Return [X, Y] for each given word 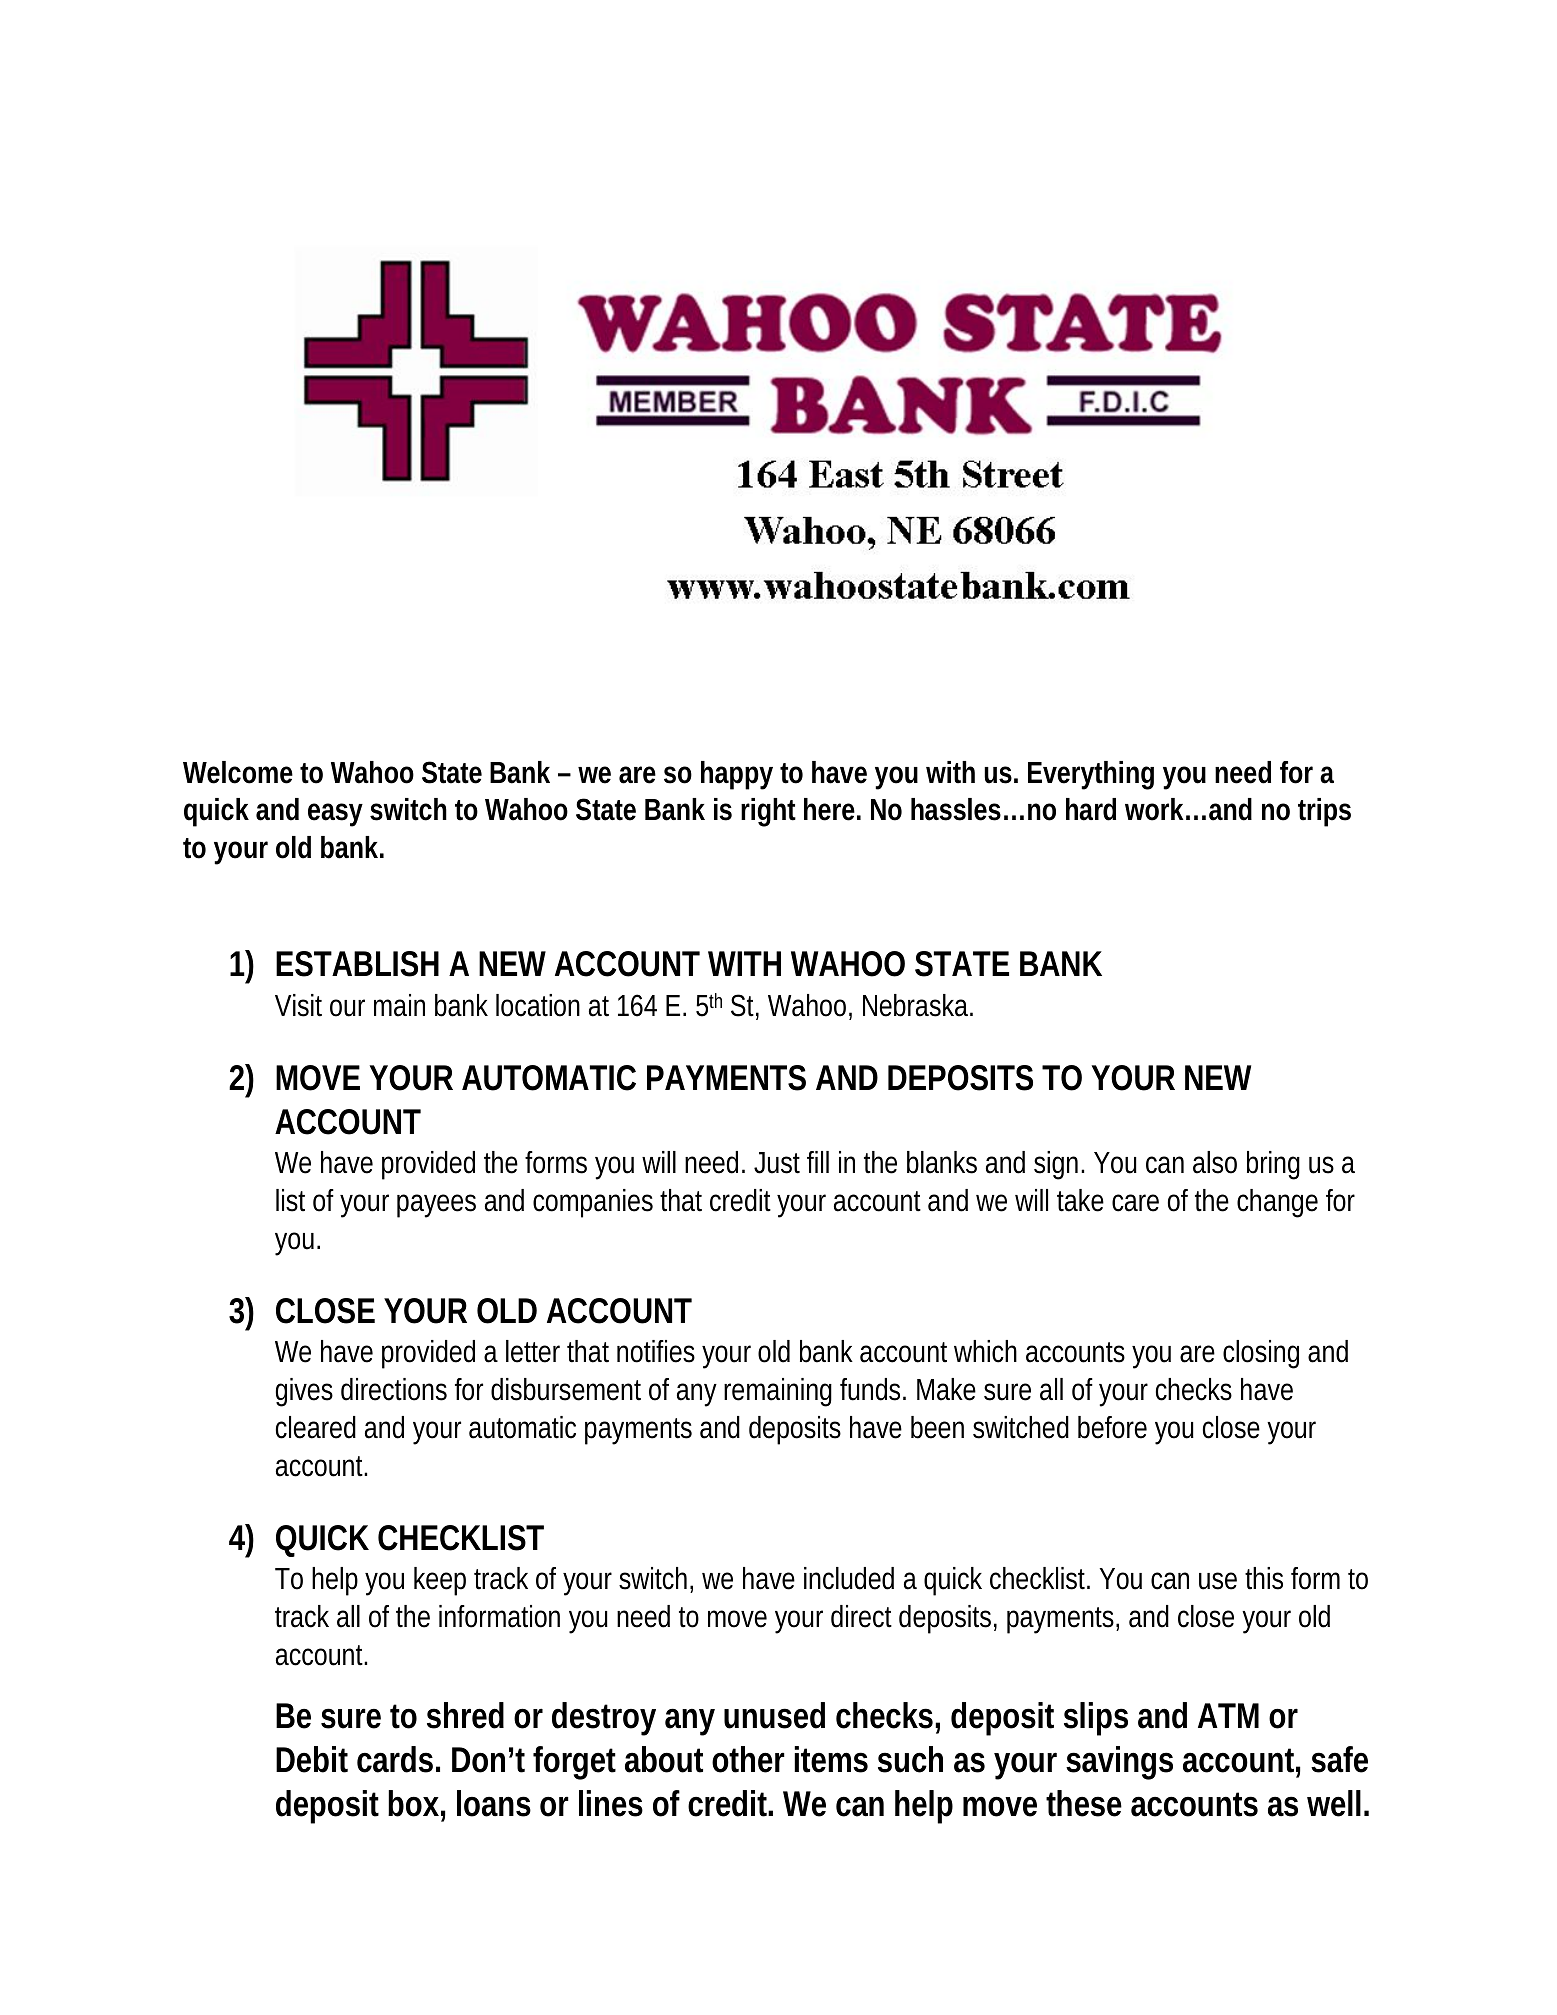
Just [777, 1163]
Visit [298, 1005]
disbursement [566, 1389]
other [747, 1759]
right [768, 812]
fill [818, 1162]
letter [533, 1351]
